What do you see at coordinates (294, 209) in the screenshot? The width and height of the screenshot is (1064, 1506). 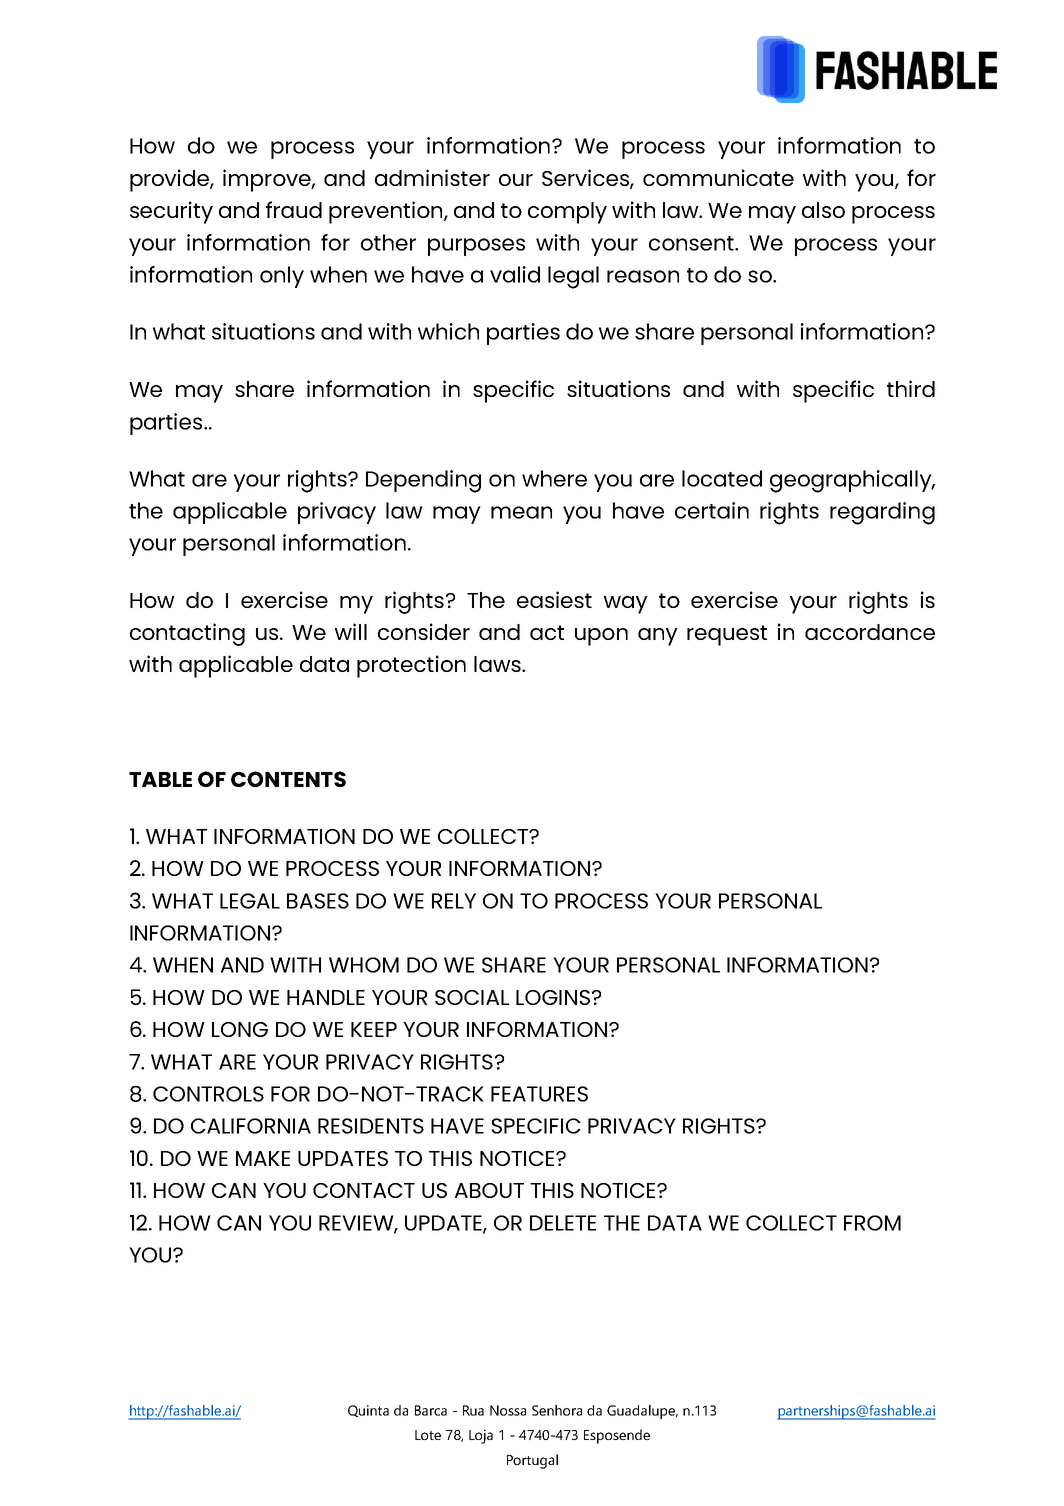 I see `fraud` at bounding box center [294, 209].
